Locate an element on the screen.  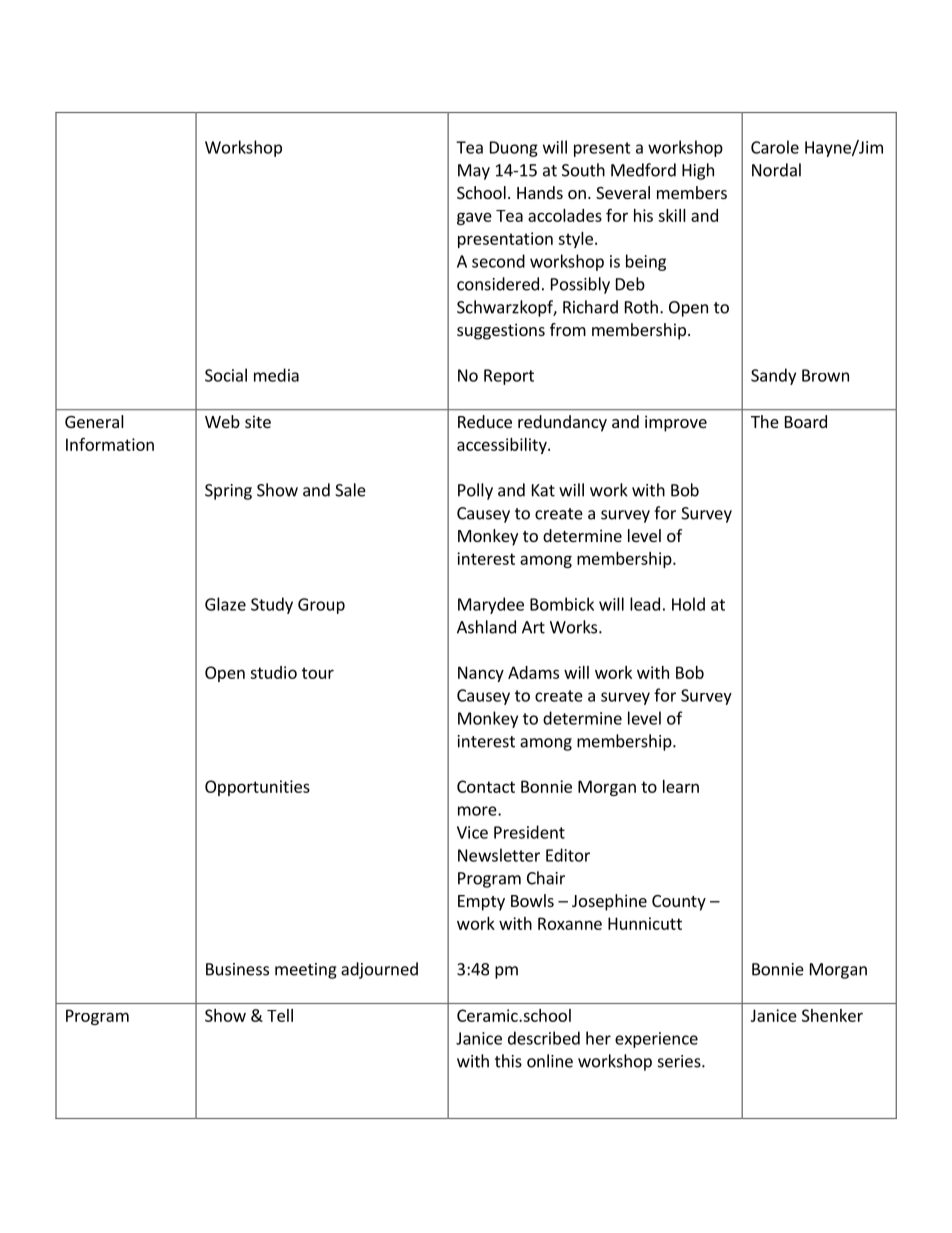
Report is located at coordinates (509, 377).
